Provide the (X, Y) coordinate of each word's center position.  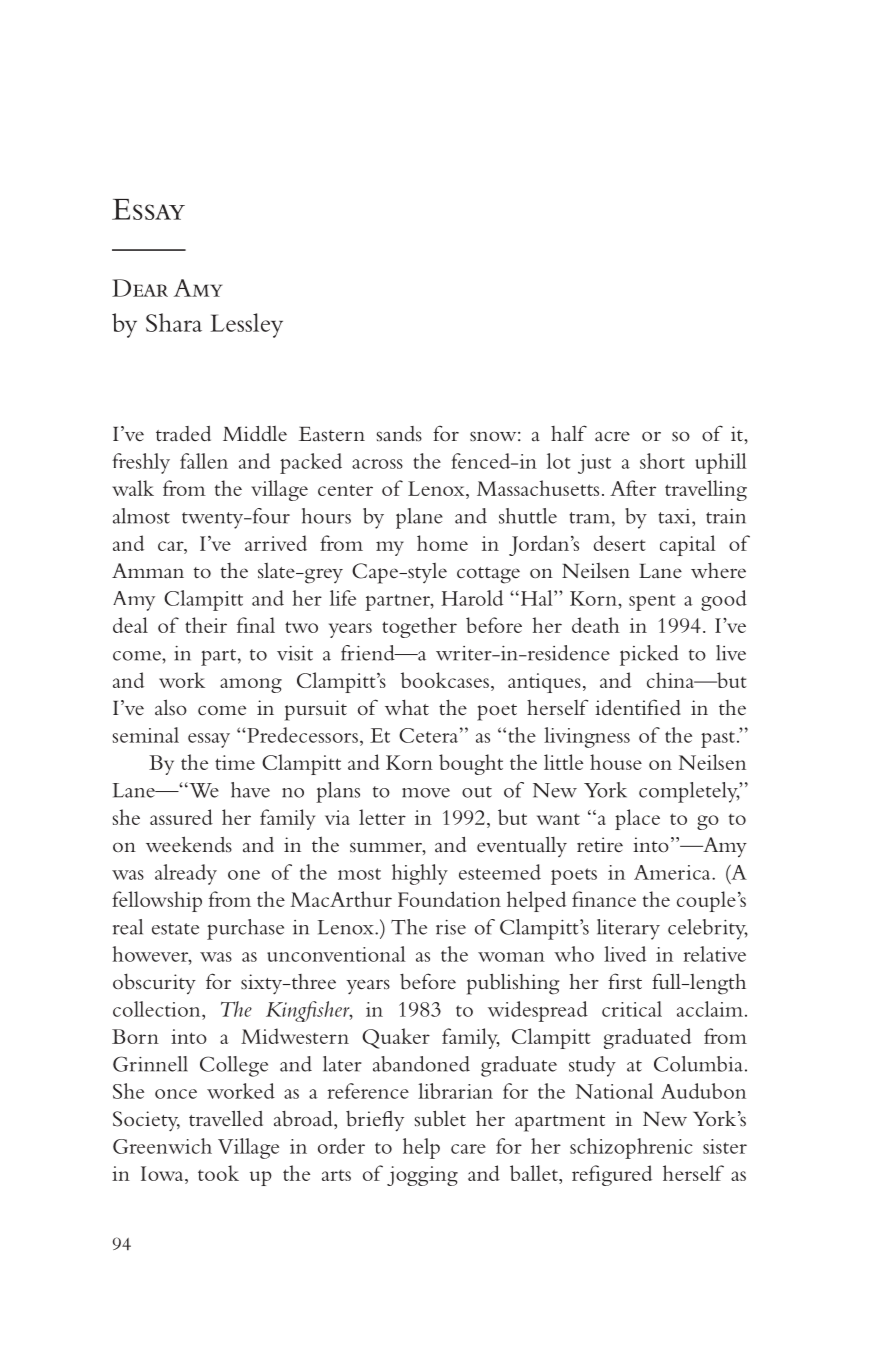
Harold (472, 598)
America (673, 872)
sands (399, 434)
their (206, 625)
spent (652, 602)
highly (420, 874)
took (218, 1173)
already (186, 874)
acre (612, 436)
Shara (174, 322)
